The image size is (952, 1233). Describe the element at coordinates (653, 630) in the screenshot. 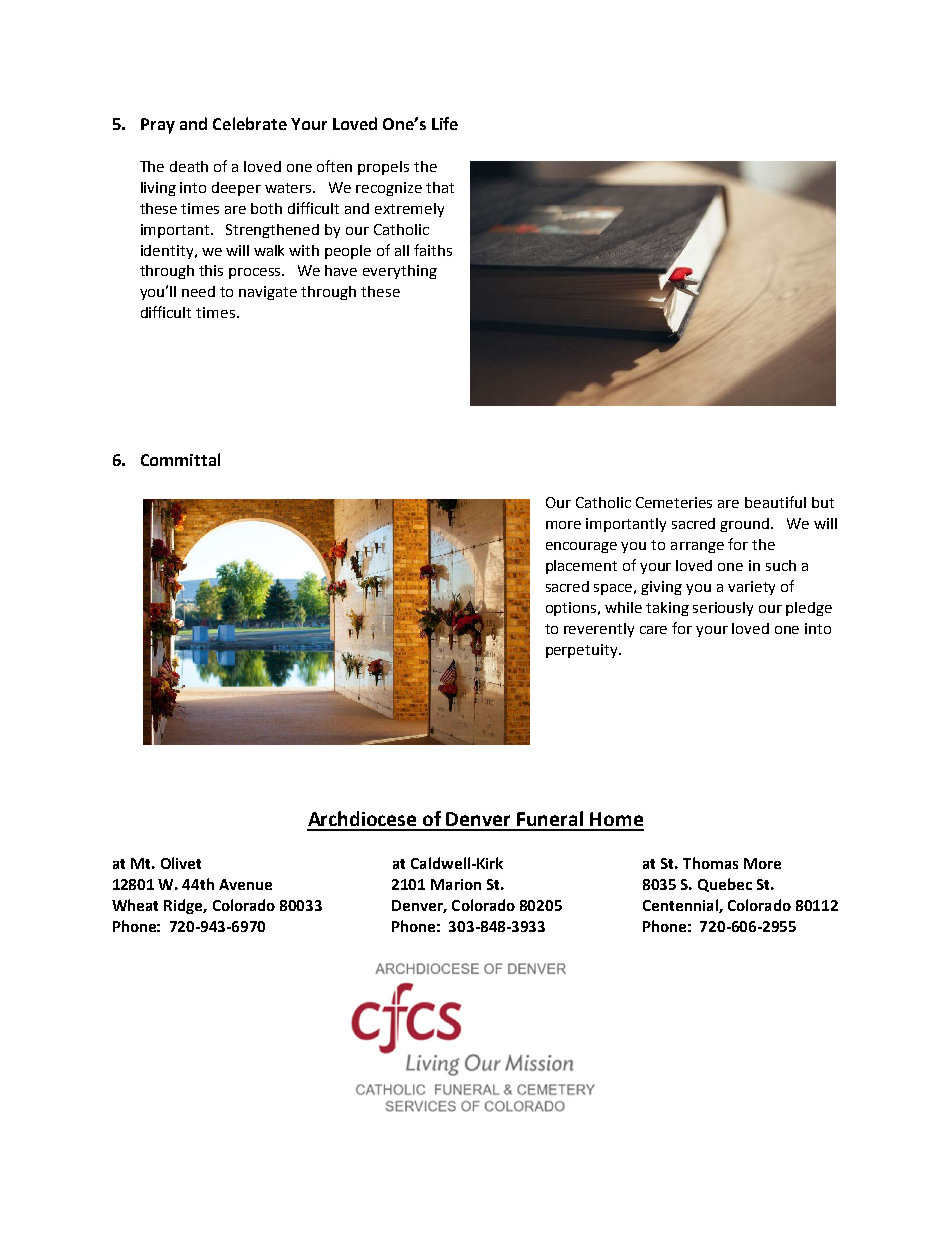

I see `care` at that location.
